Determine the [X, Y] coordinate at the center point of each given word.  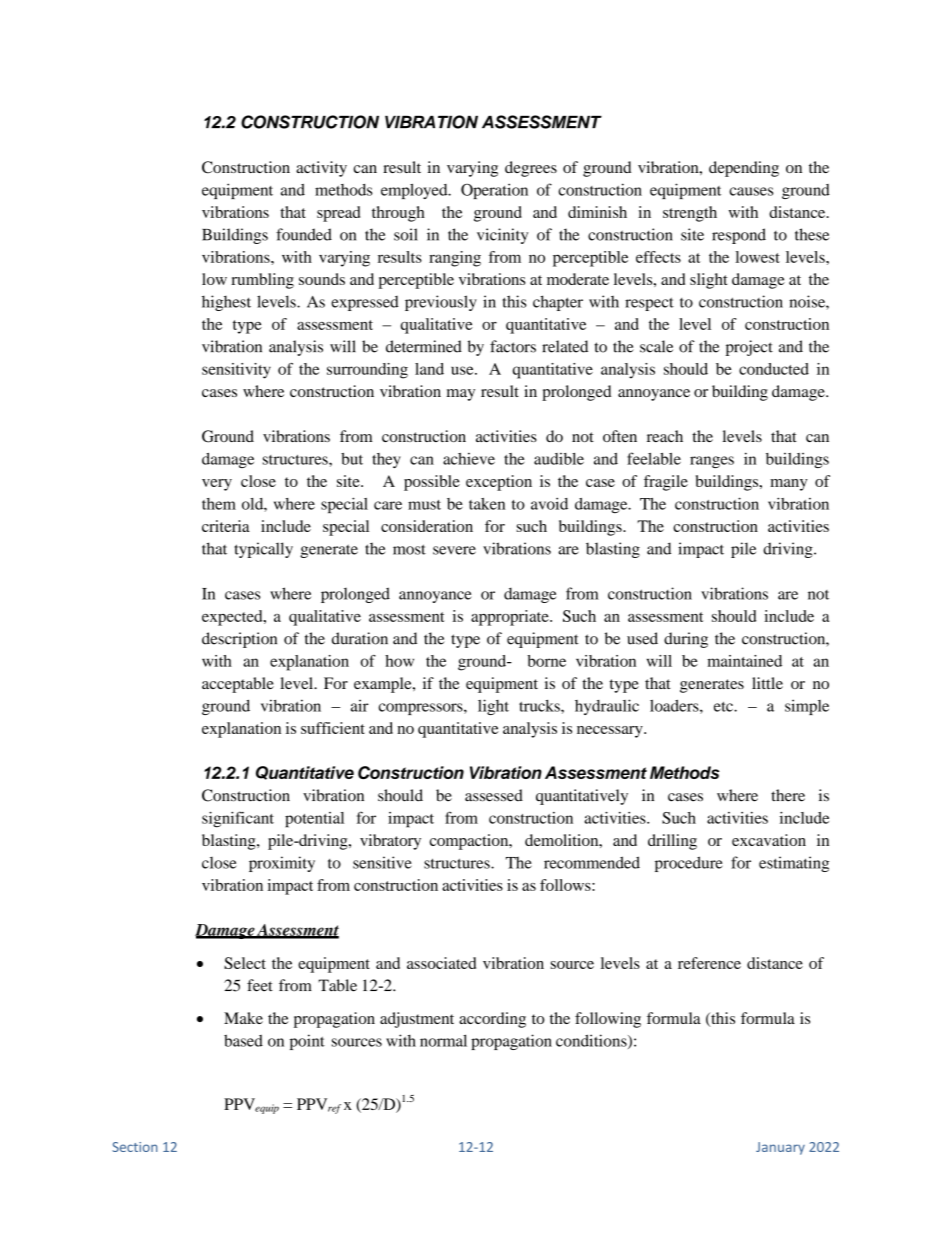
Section [134, 1147]
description [239, 640]
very [217, 485]
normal [443, 1040]
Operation [494, 191]
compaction [470, 842]
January [780, 1148]
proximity [282, 864]
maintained [744, 661]
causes [751, 191]
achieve [469, 459]
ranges [712, 462]
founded [304, 234]
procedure [688, 864]
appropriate [511, 618]
